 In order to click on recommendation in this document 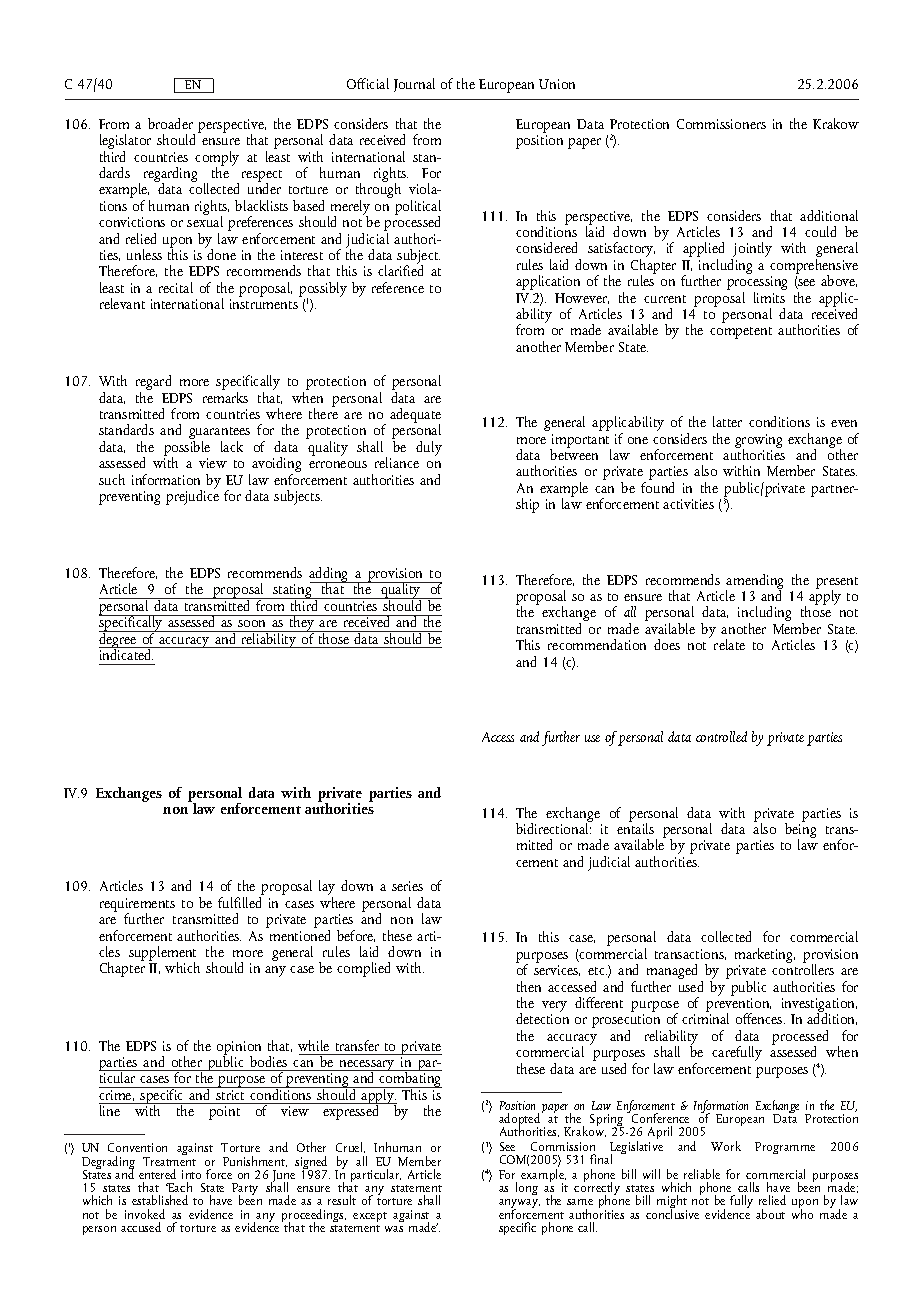, I will do `click(597, 644)`.
